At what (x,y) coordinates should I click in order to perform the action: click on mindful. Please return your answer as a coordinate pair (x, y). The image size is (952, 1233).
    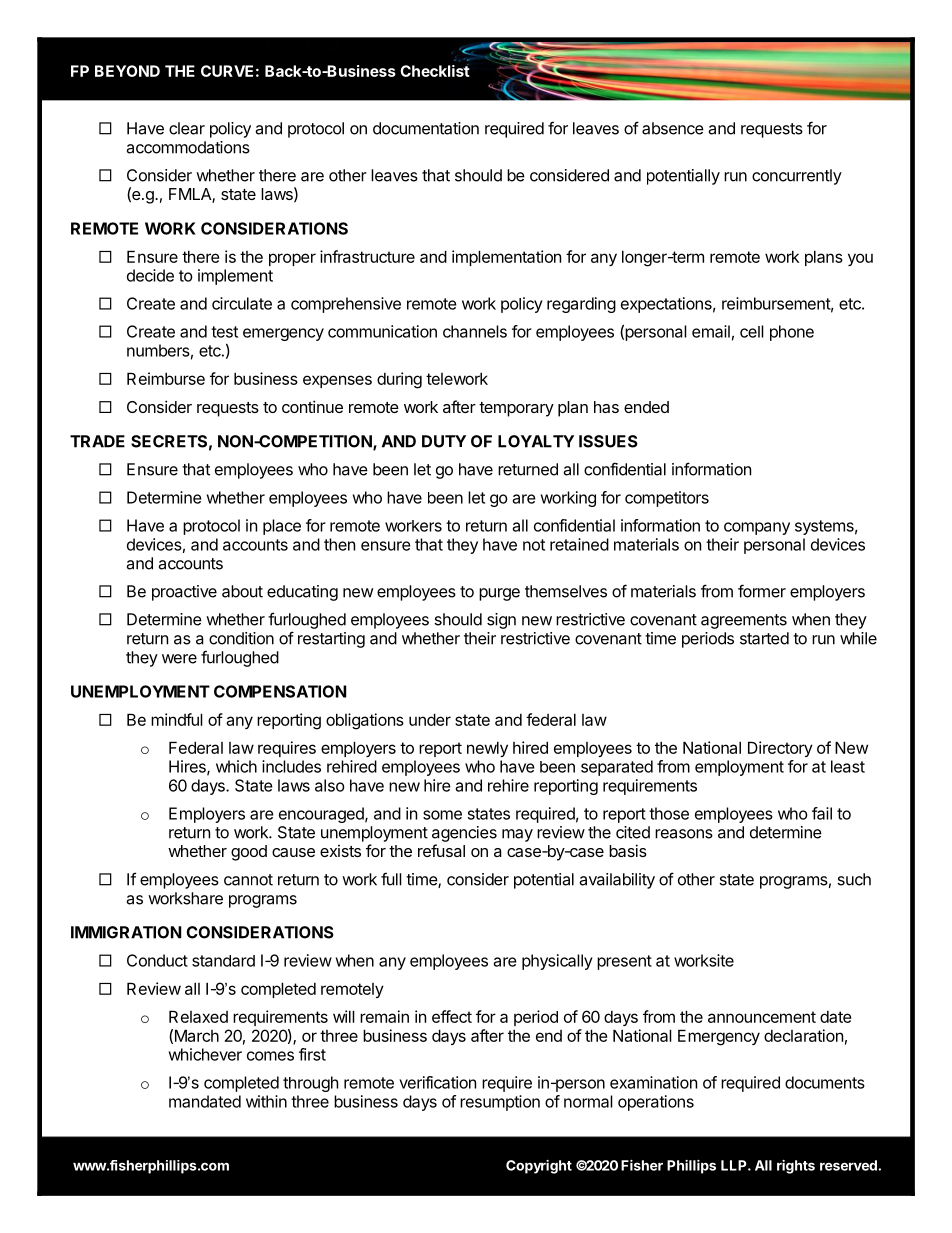
    Looking at the image, I should click on (177, 719).
